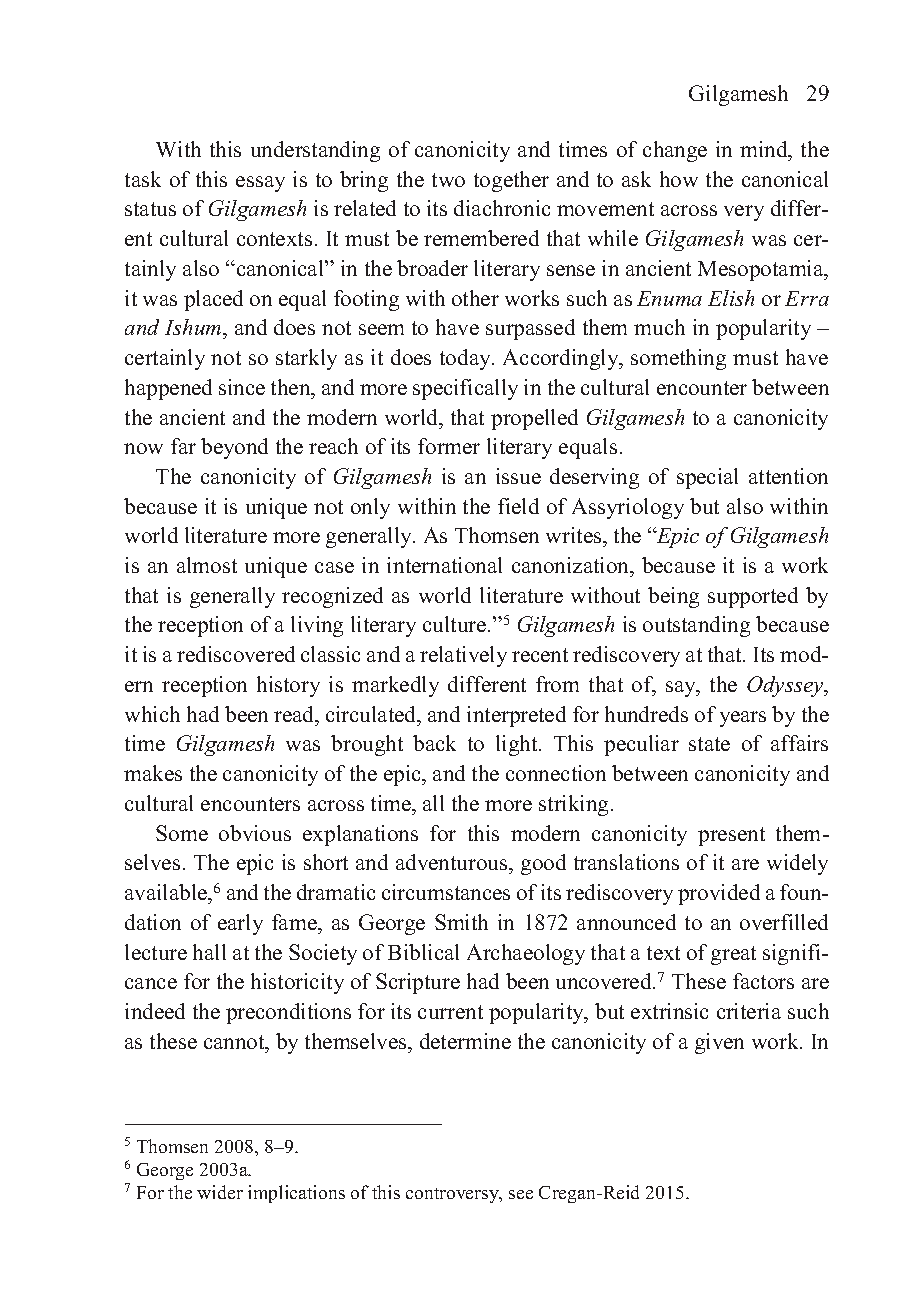 The width and height of the screenshot is (924, 1310). What do you see at coordinates (260, 184) in the screenshot?
I see `essay` at bounding box center [260, 184].
